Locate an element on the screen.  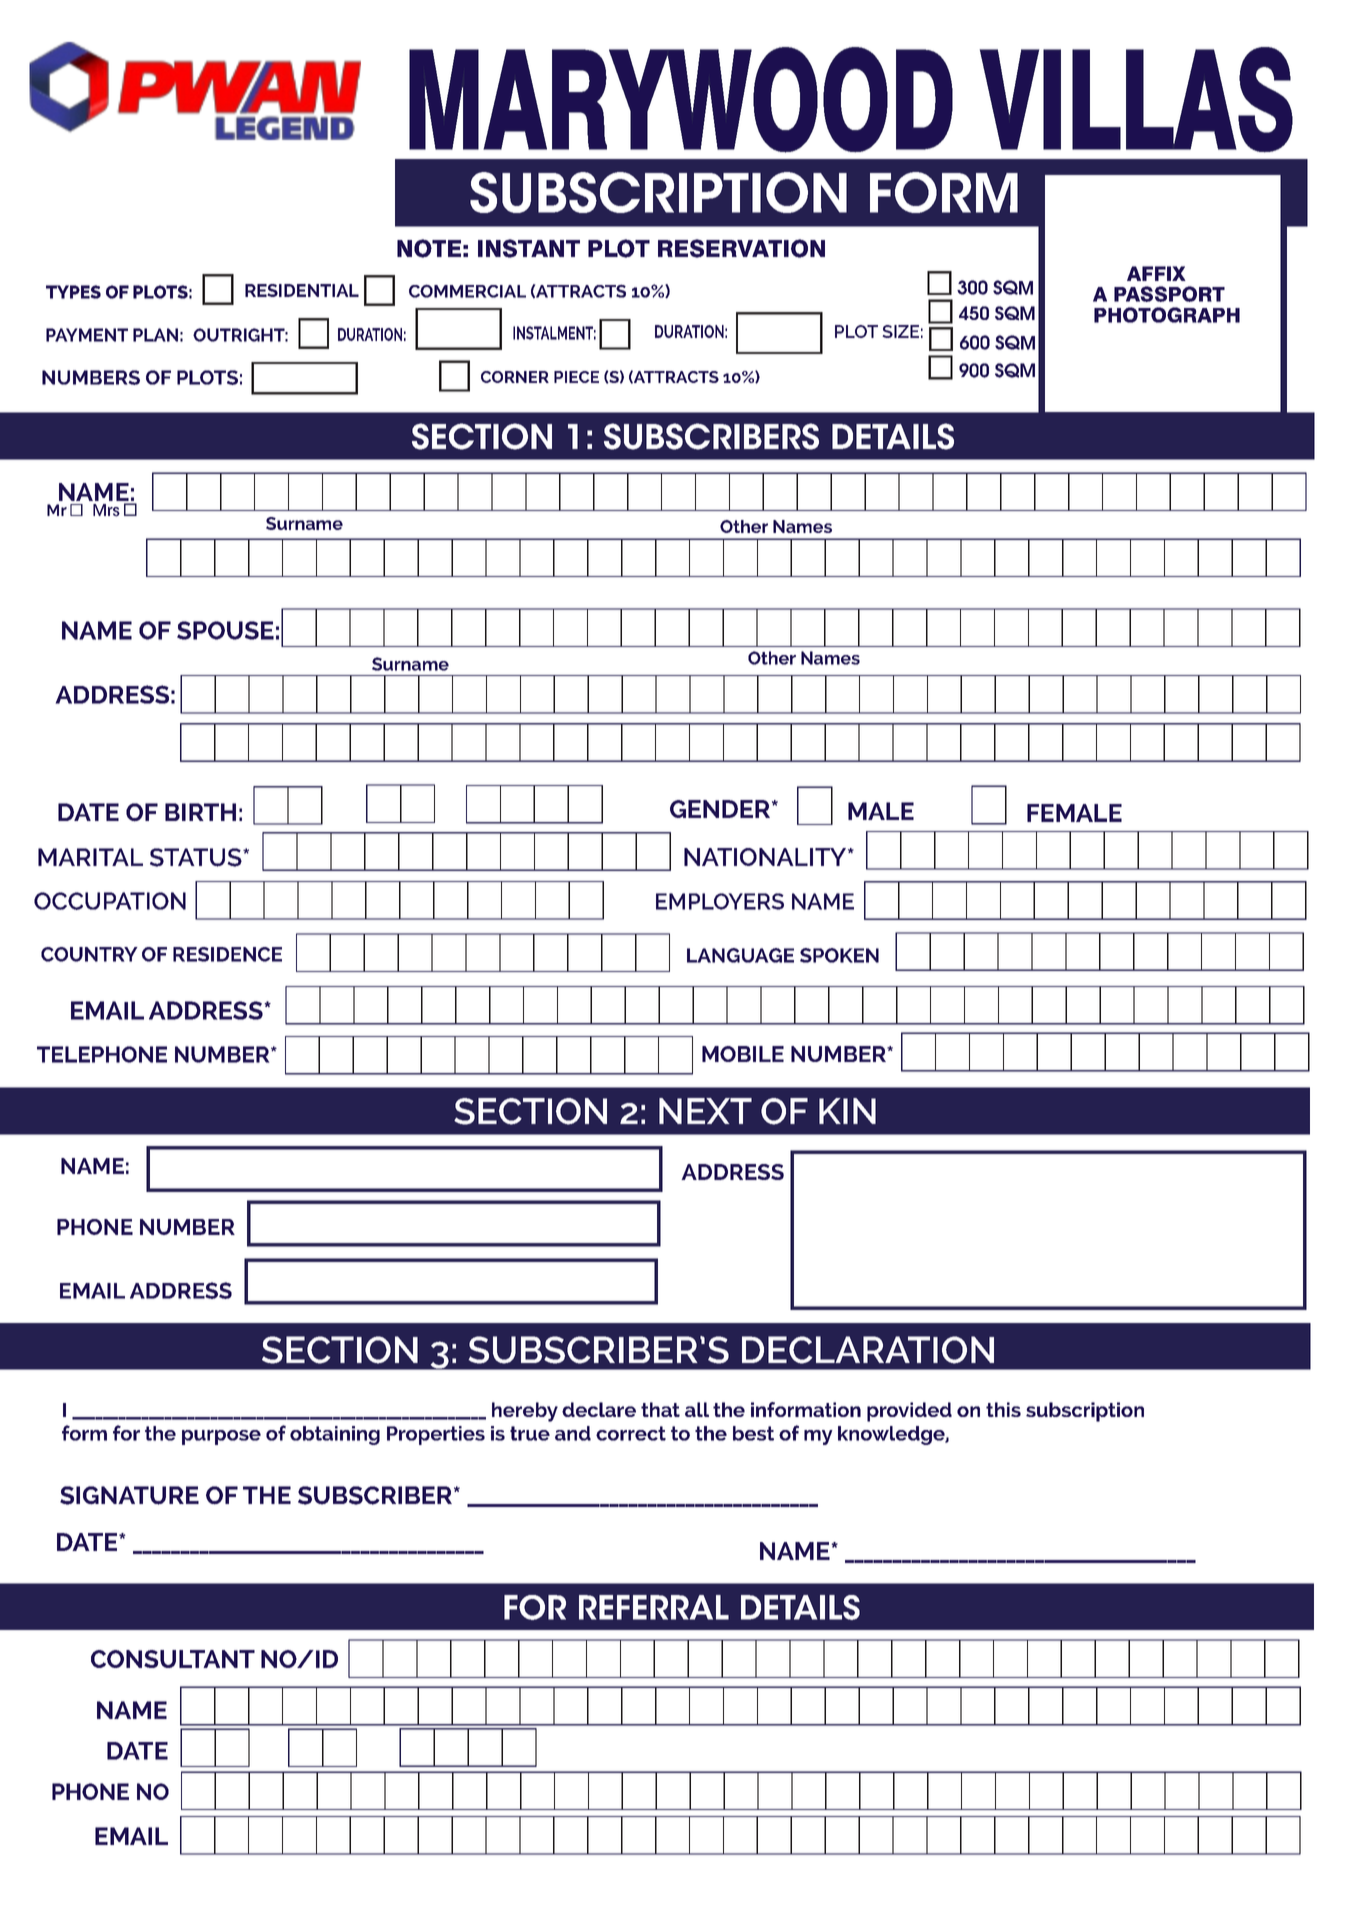
VILLAS is located at coordinates (1136, 100).
